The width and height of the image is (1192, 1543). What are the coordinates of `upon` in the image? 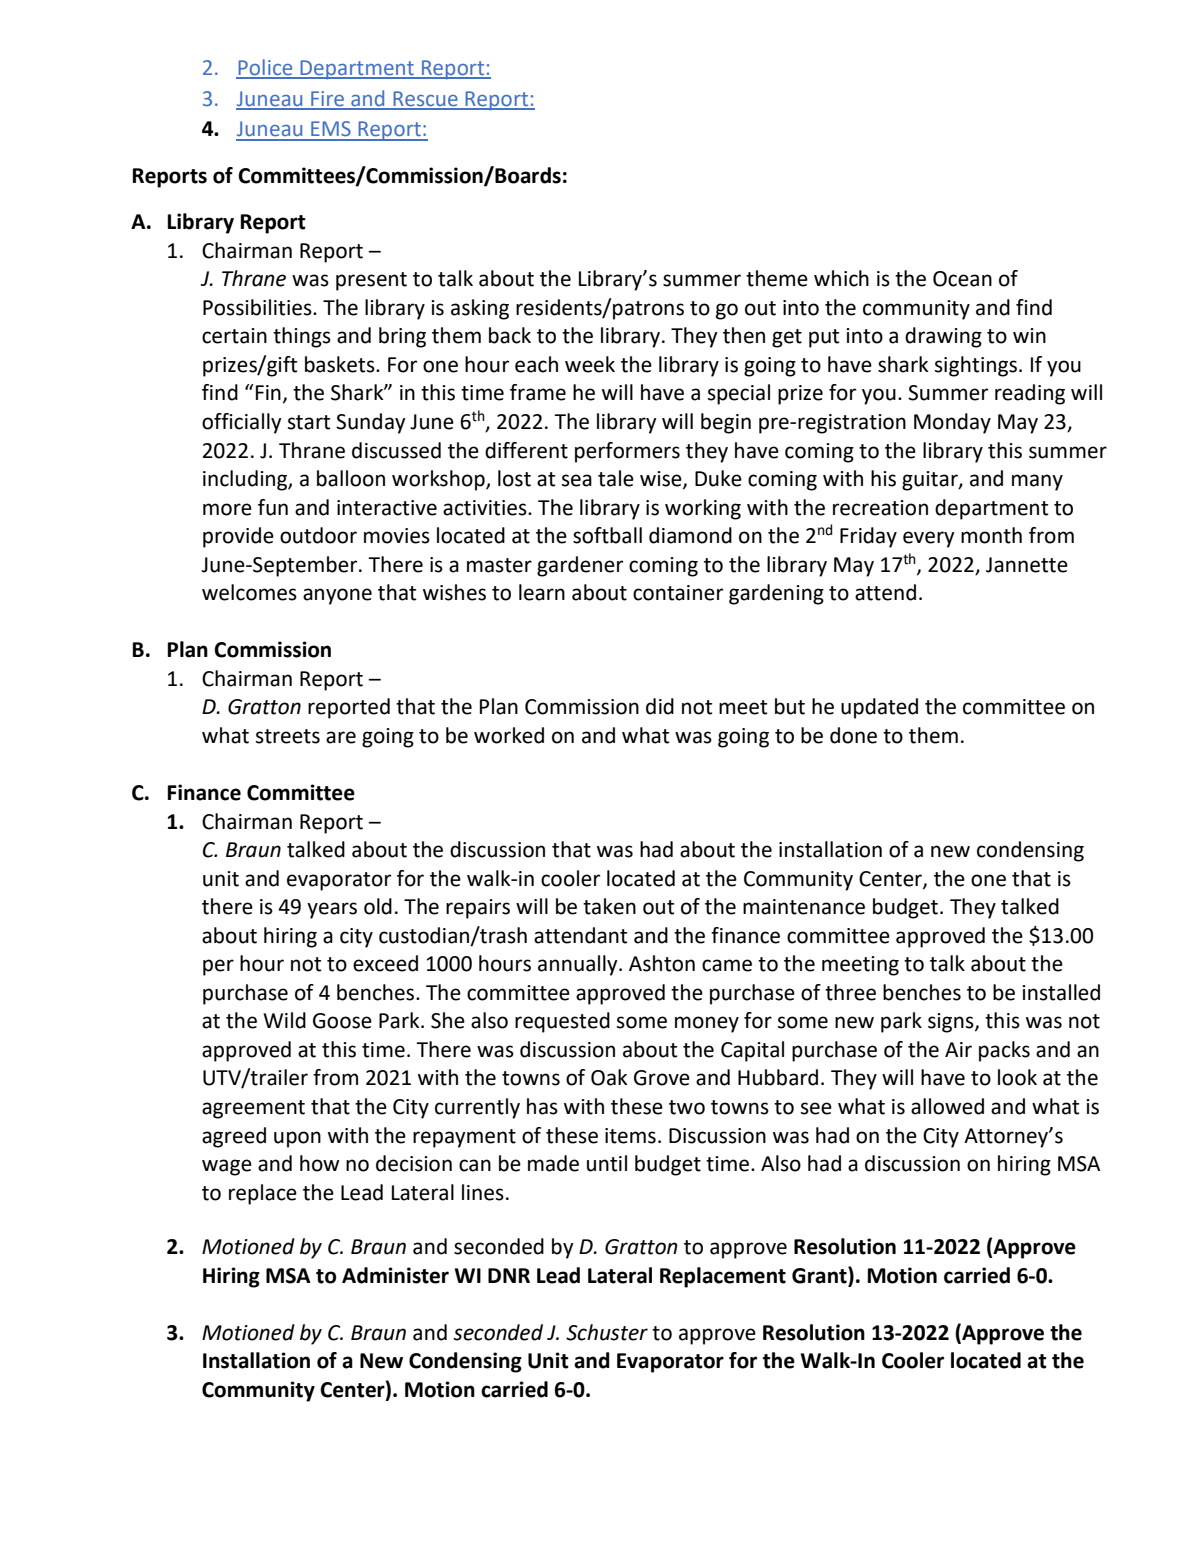 It's located at (297, 1139).
